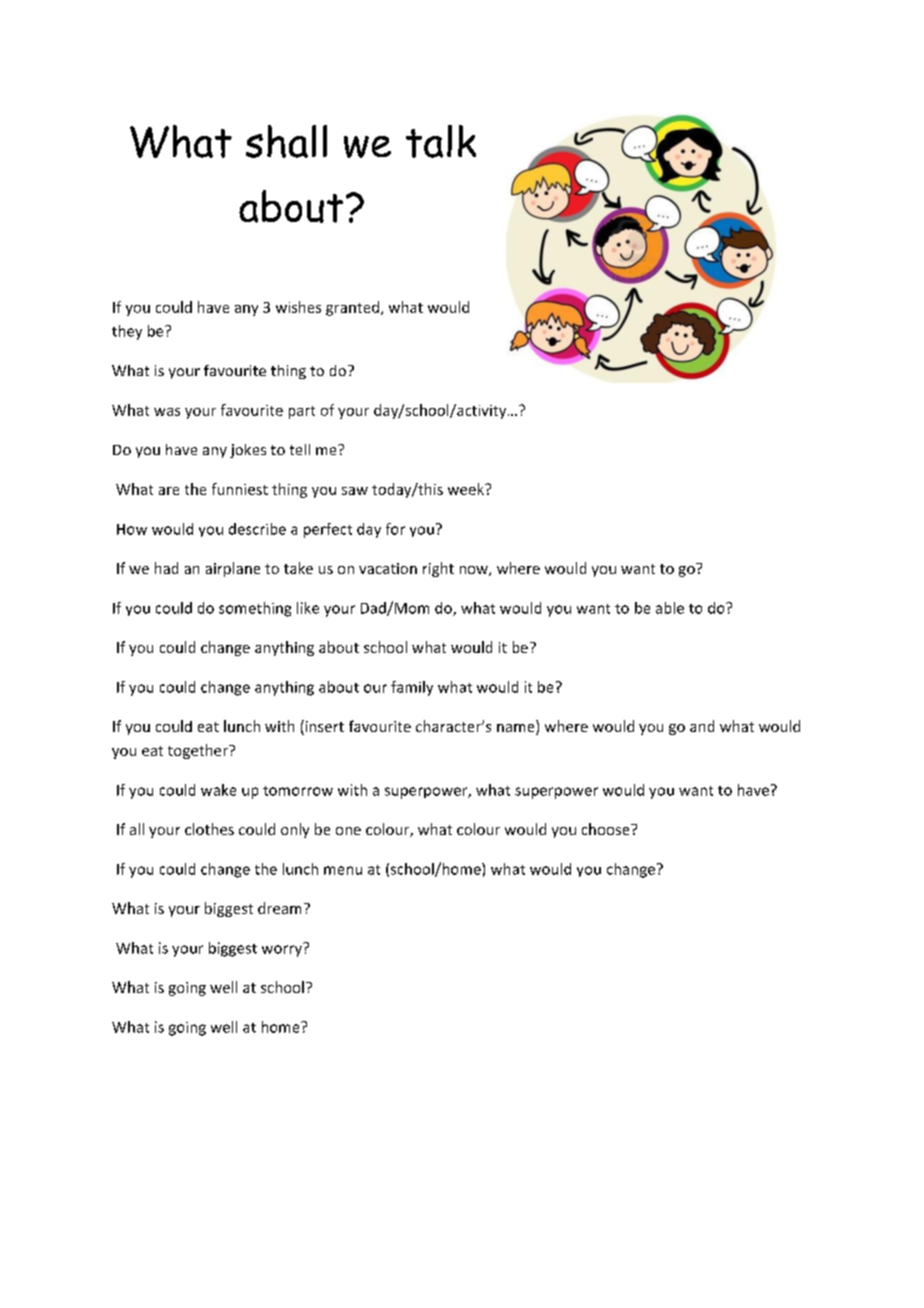  I want to click on dream, so click(279, 908).
